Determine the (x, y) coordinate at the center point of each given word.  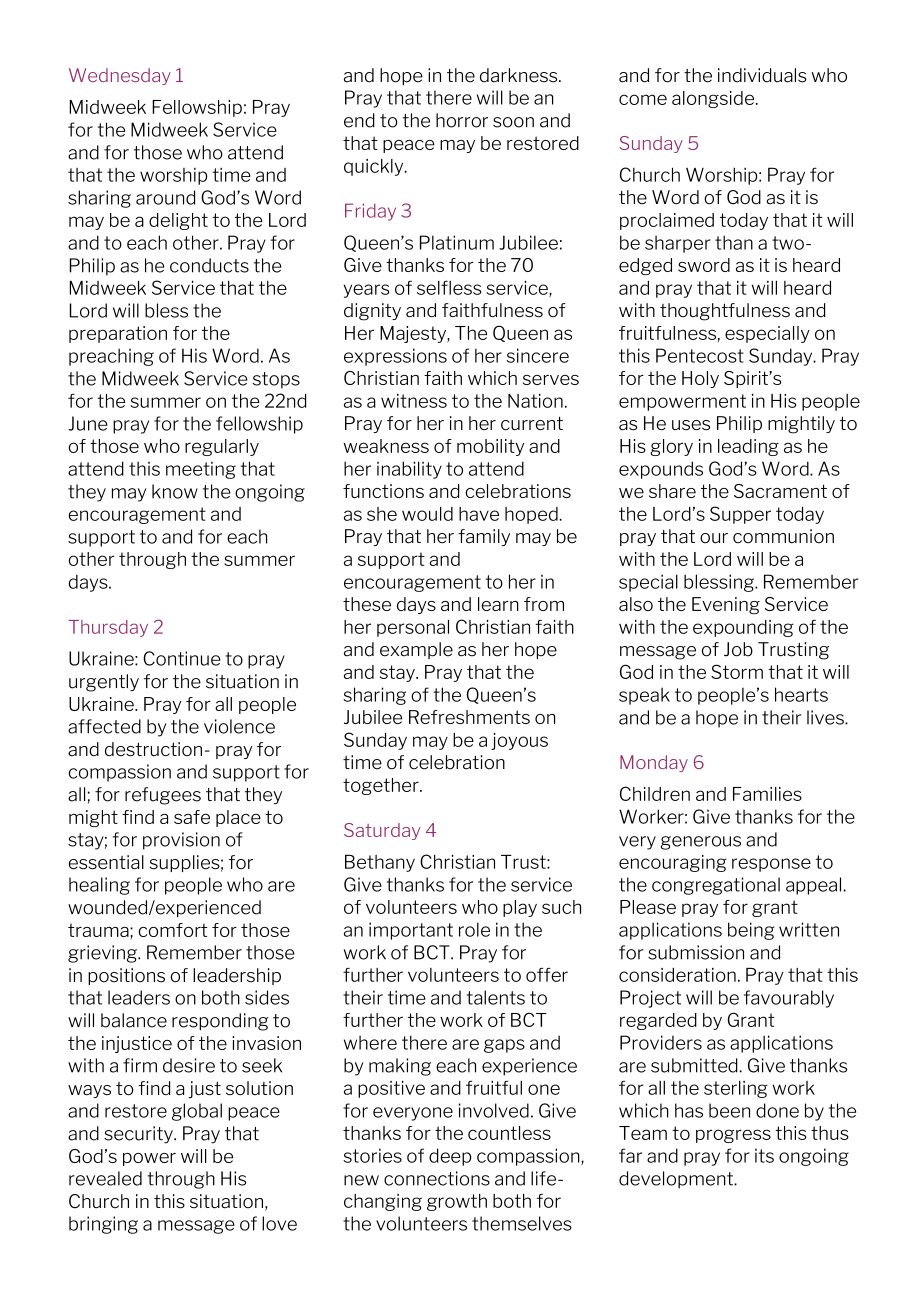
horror (462, 120)
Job (738, 649)
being (751, 931)
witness (414, 401)
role (474, 929)
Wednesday (120, 76)
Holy (700, 379)
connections (437, 1178)
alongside (714, 99)
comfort (173, 930)
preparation (118, 334)
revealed (105, 1178)
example (416, 650)
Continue (181, 658)
